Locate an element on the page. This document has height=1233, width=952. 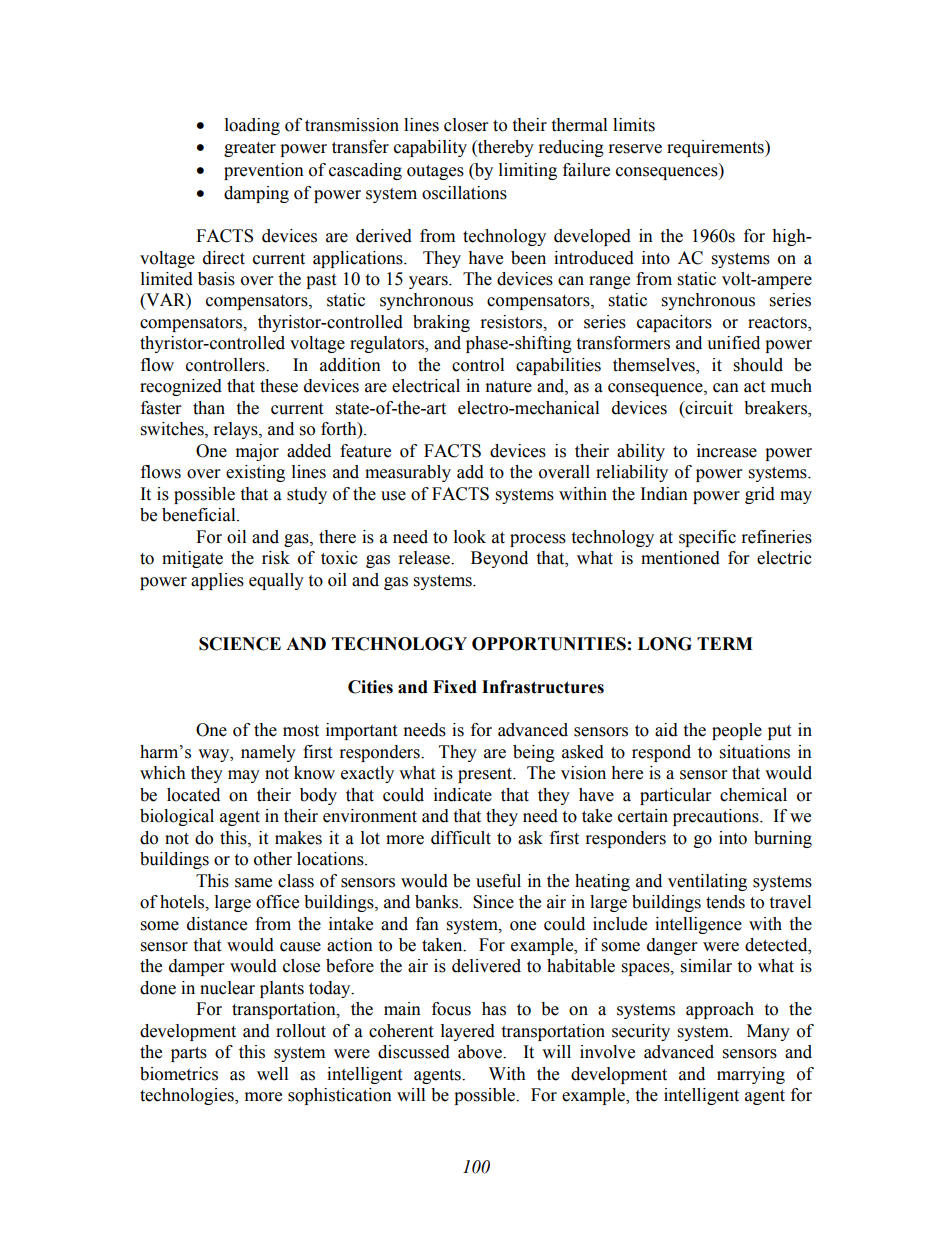
requirements is located at coordinates (716, 148).
